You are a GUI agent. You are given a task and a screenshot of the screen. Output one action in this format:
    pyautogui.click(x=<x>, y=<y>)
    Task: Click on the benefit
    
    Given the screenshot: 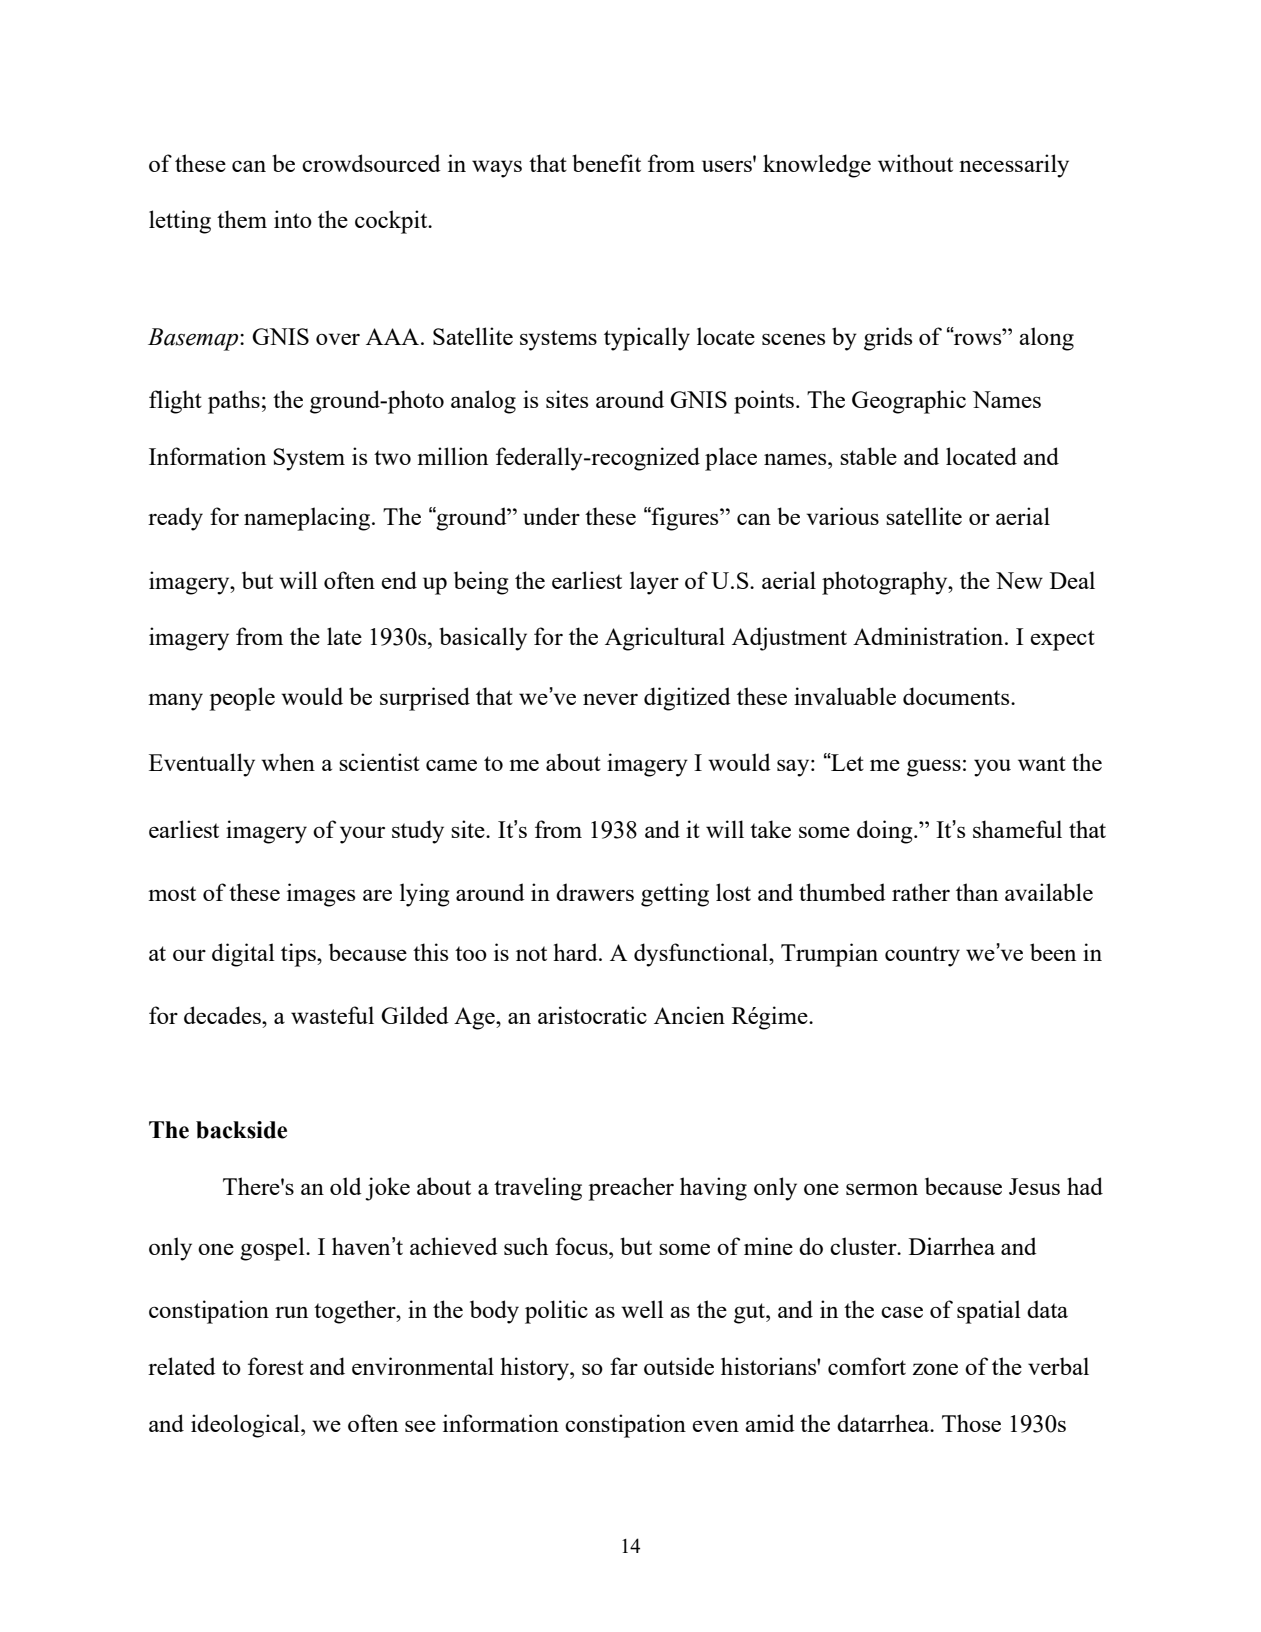 What is the action you would take?
    pyautogui.click(x=606, y=163)
